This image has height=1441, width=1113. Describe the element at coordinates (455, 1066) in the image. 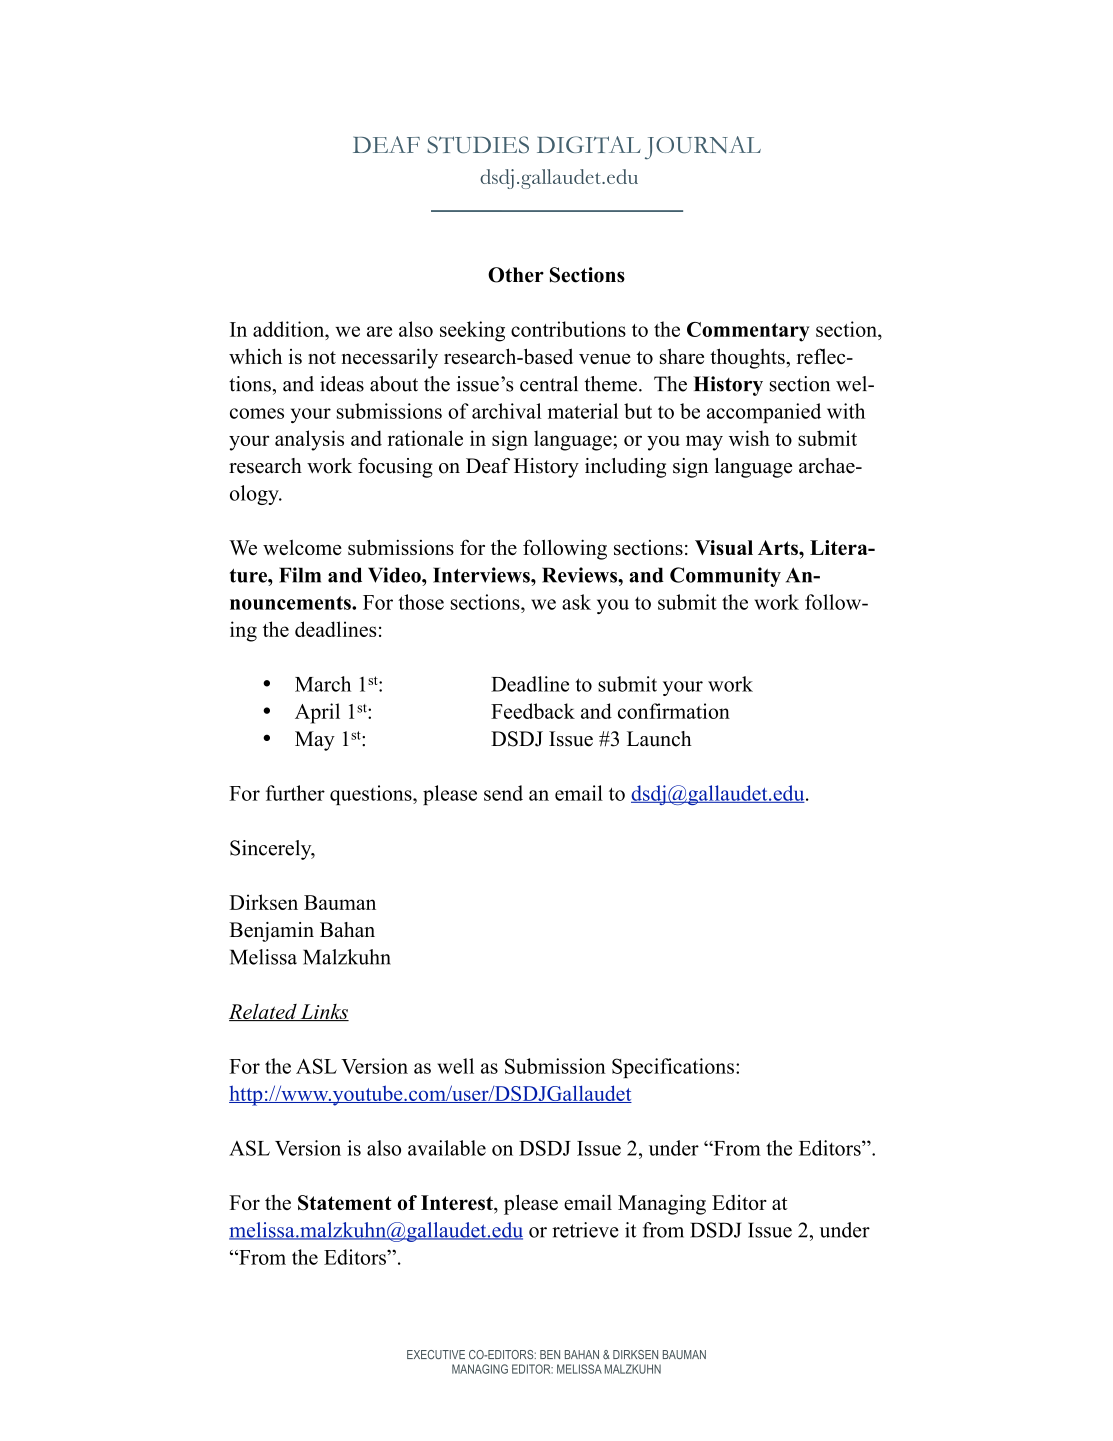

I see `well` at that location.
